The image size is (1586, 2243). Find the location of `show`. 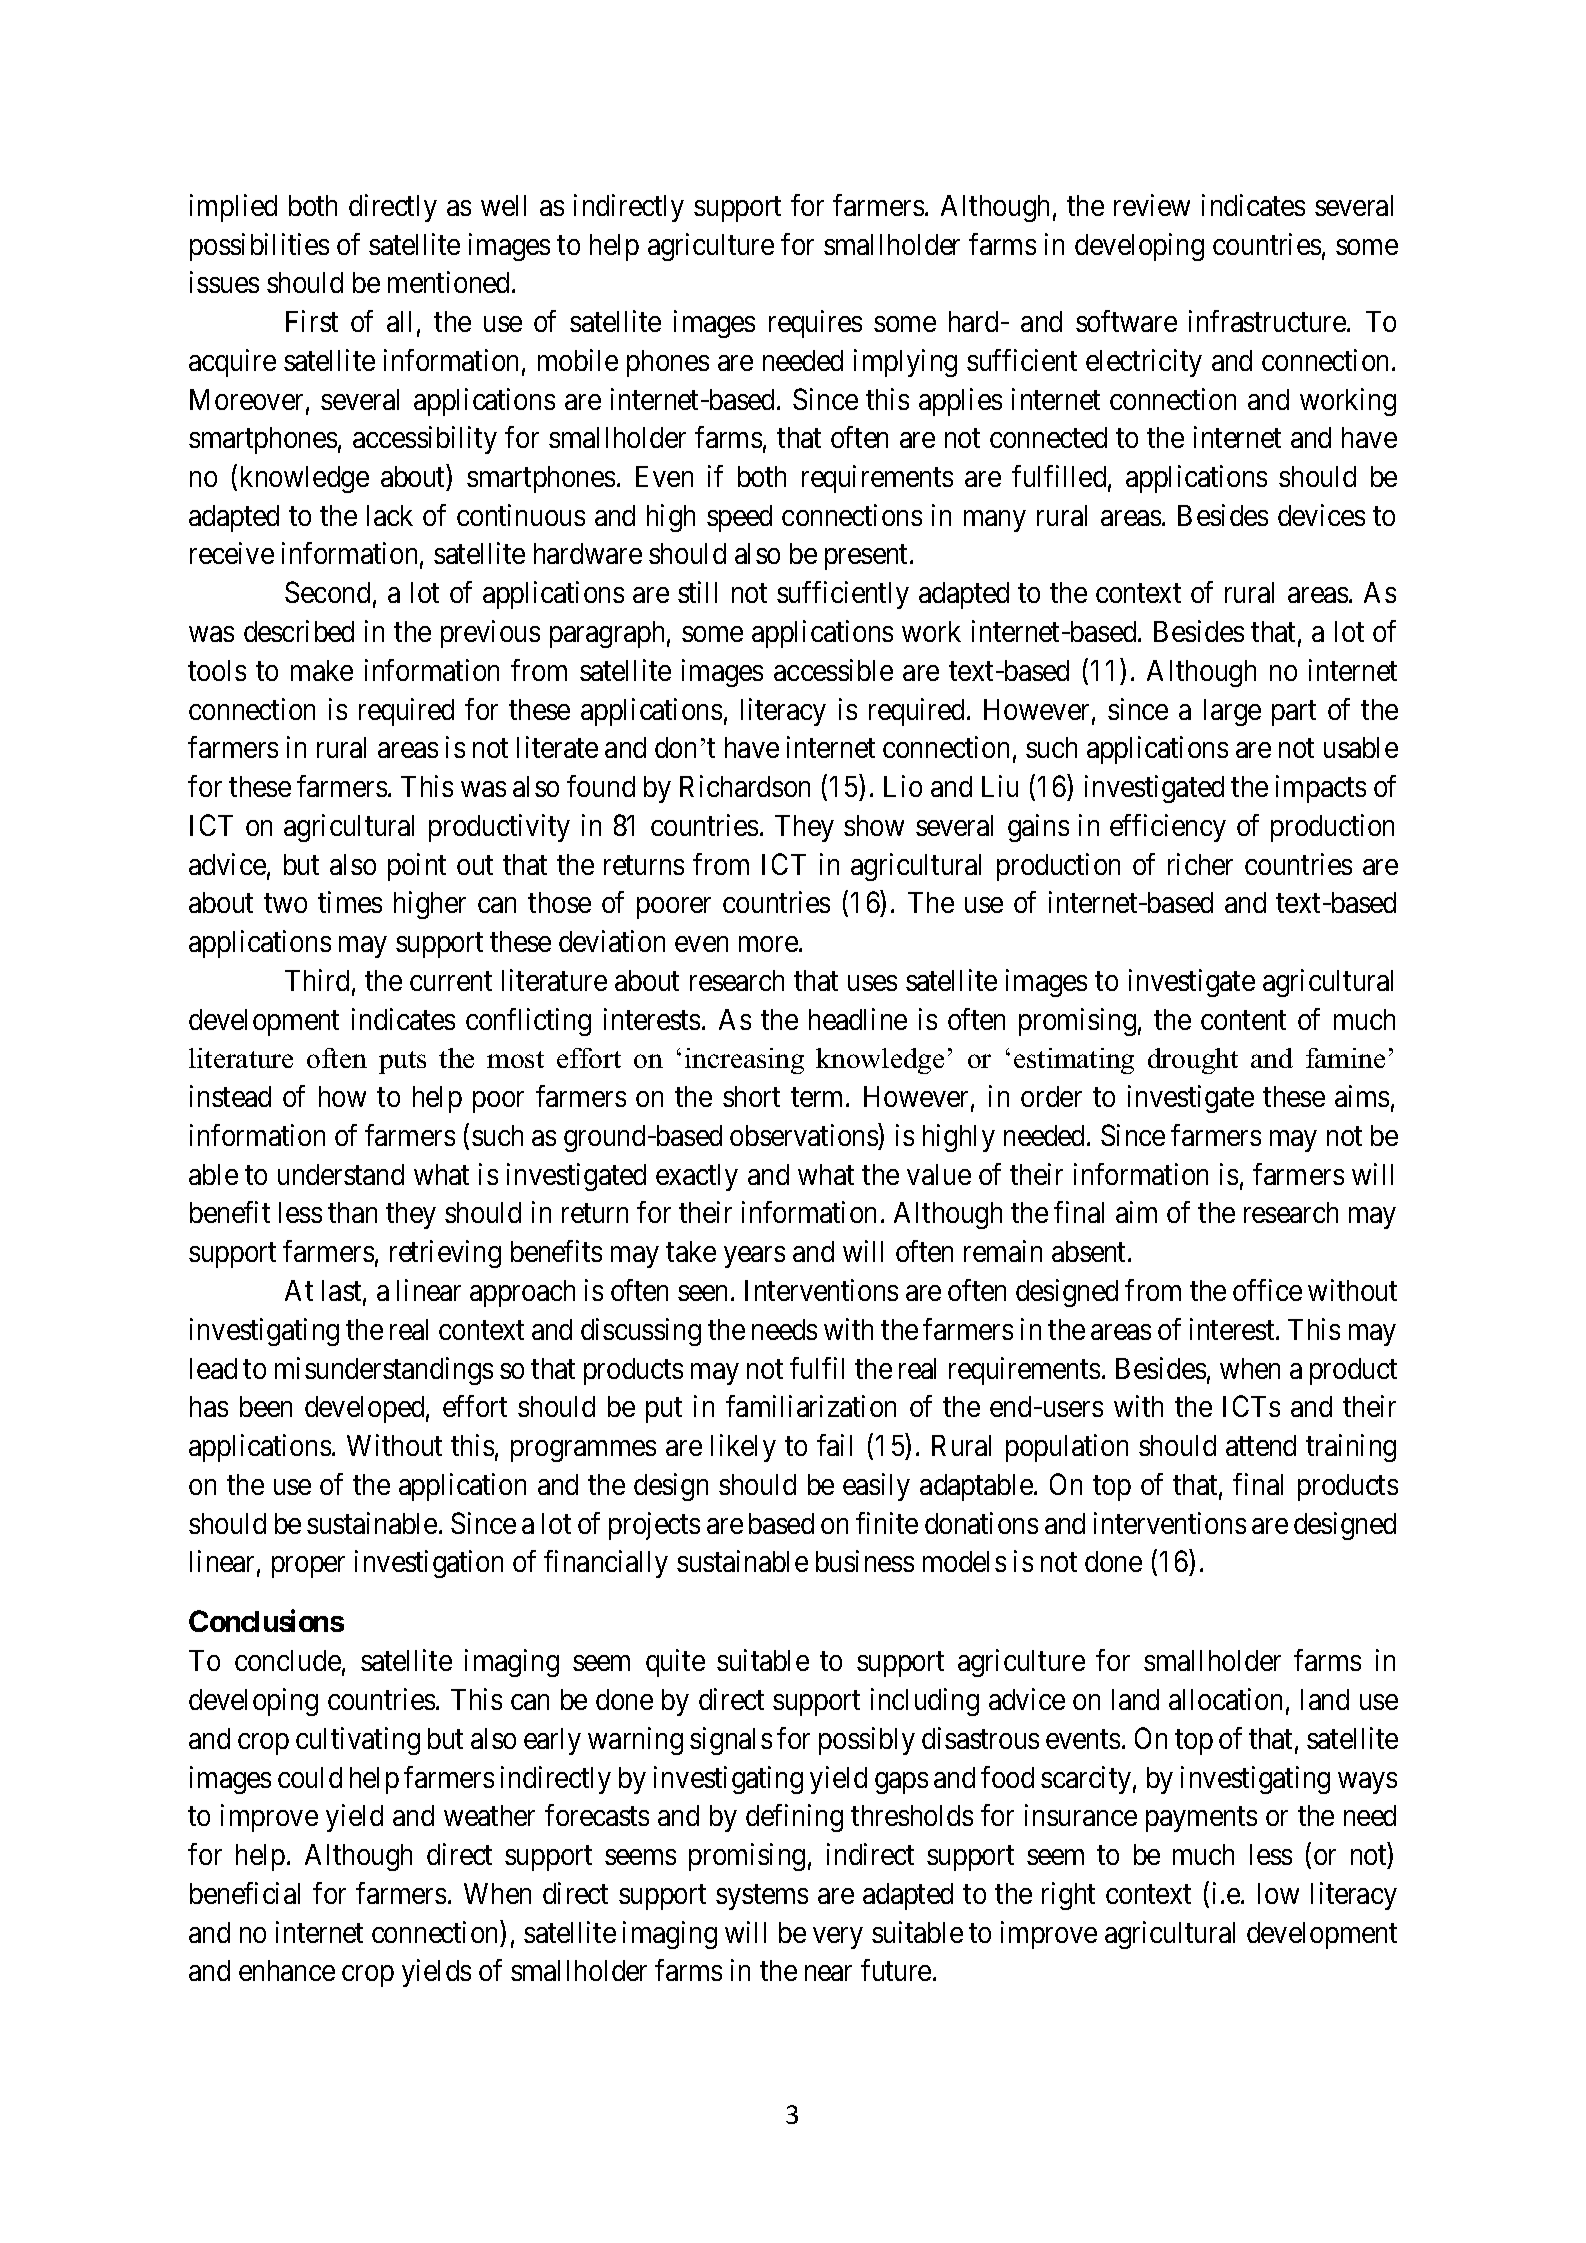

show is located at coordinates (874, 825).
